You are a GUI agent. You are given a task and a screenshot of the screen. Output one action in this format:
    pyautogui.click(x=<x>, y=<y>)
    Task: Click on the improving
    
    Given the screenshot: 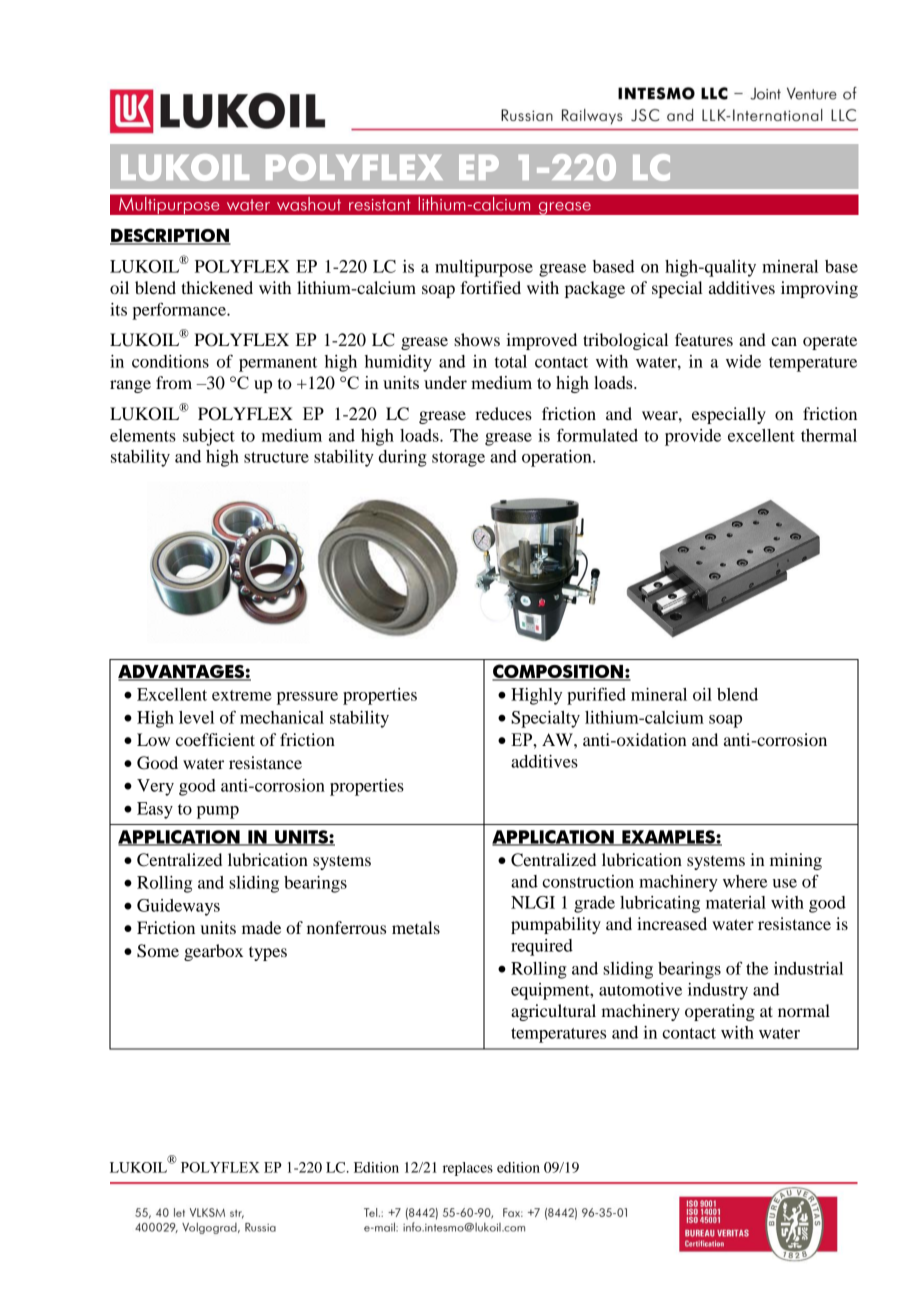 What is the action you would take?
    pyautogui.click(x=819, y=289)
